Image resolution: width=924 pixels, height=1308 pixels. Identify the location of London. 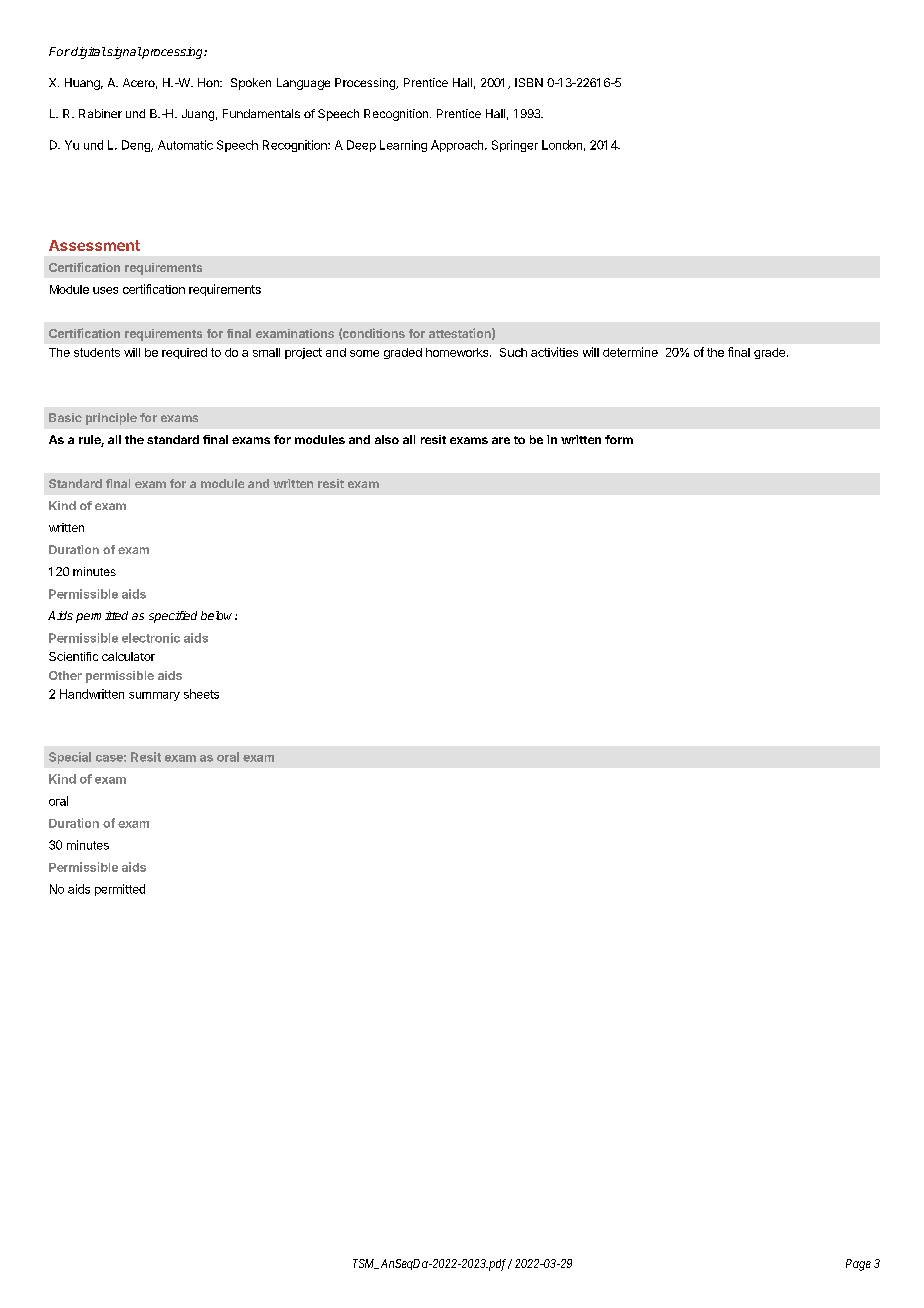
(562, 145).
